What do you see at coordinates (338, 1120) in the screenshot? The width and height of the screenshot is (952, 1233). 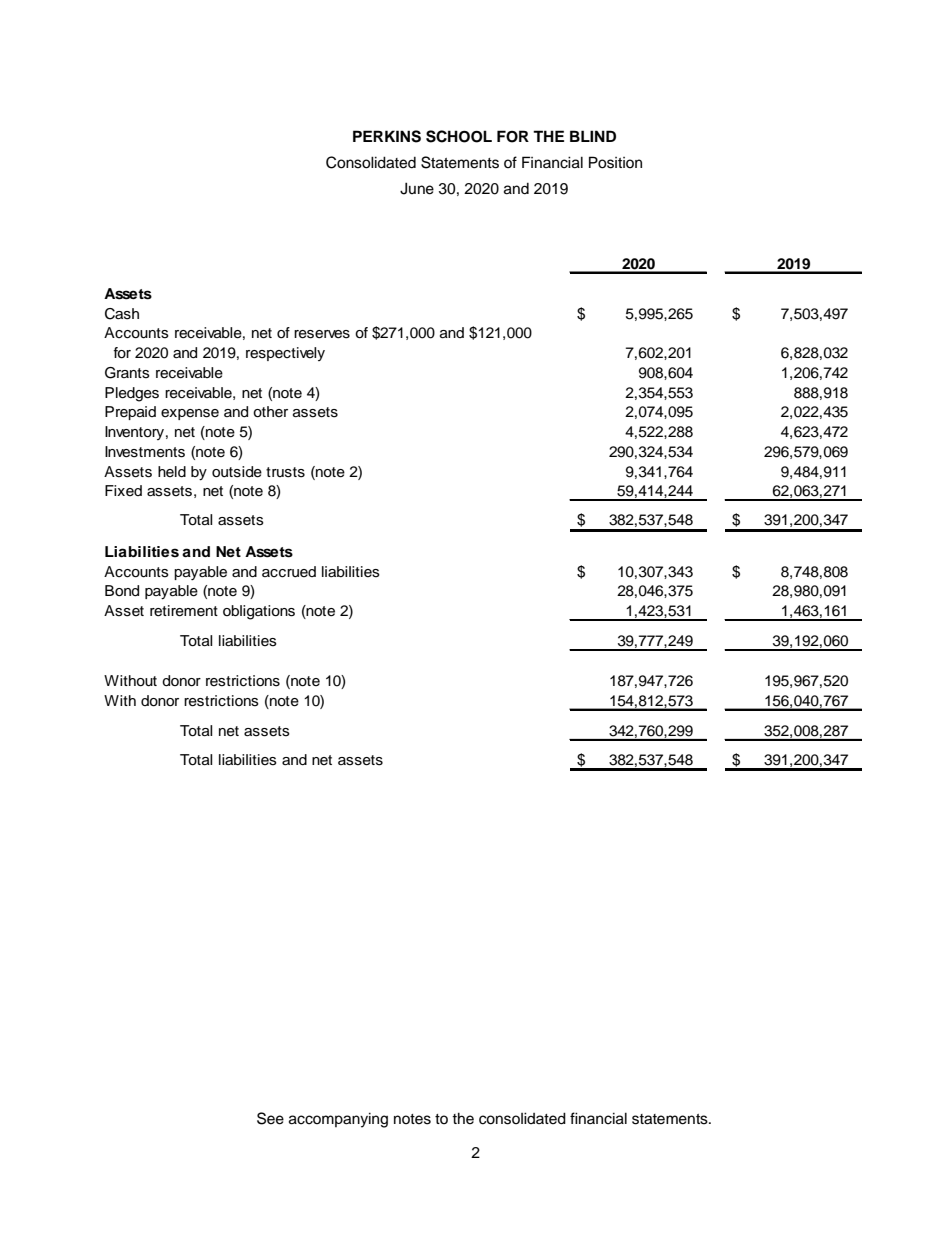 I see `accompanying` at bounding box center [338, 1120].
